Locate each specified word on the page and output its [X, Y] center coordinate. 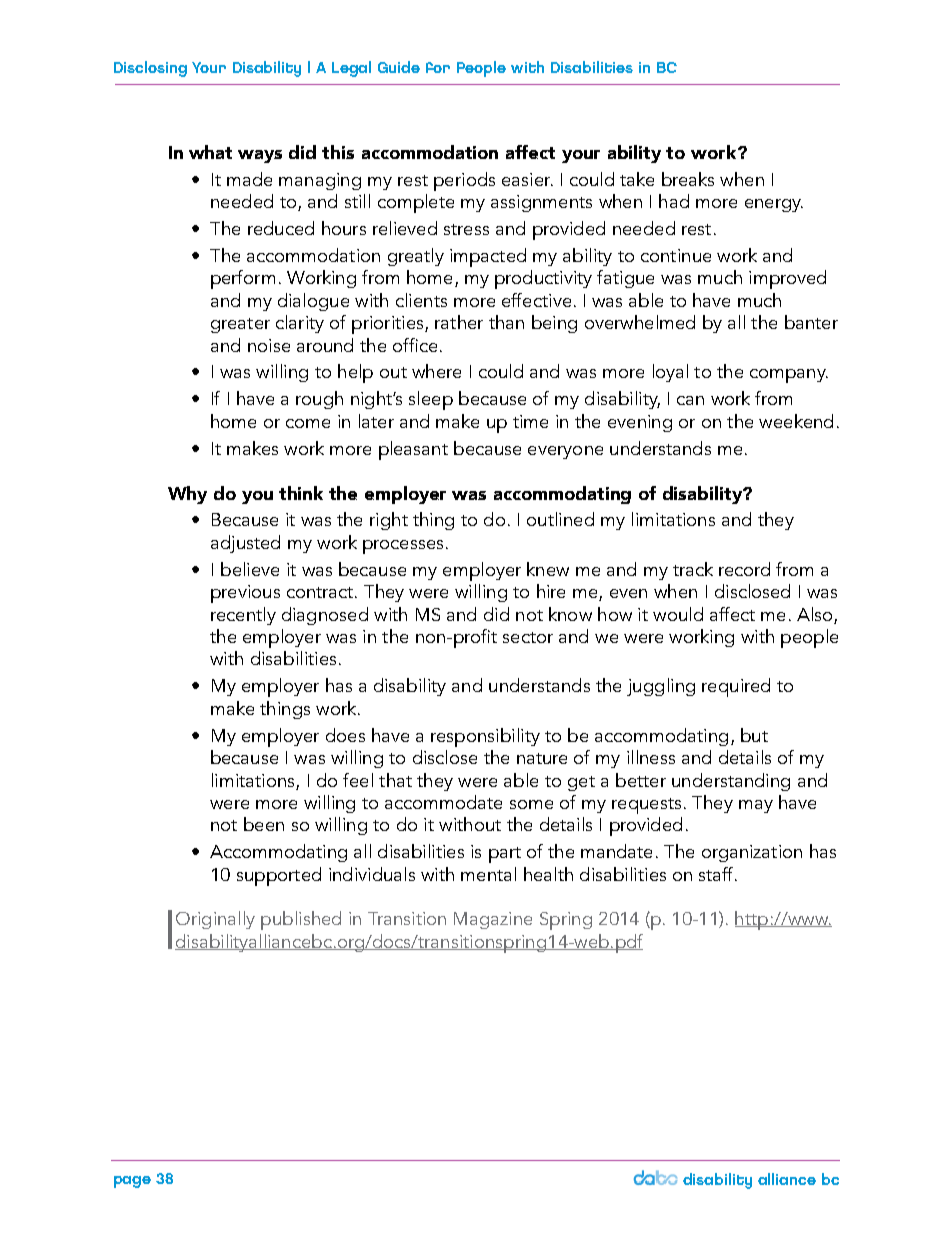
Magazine [493, 920]
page [132, 1182]
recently [243, 616]
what [210, 152]
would [678, 614]
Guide [399, 67]
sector [528, 637]
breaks [688, 179]
